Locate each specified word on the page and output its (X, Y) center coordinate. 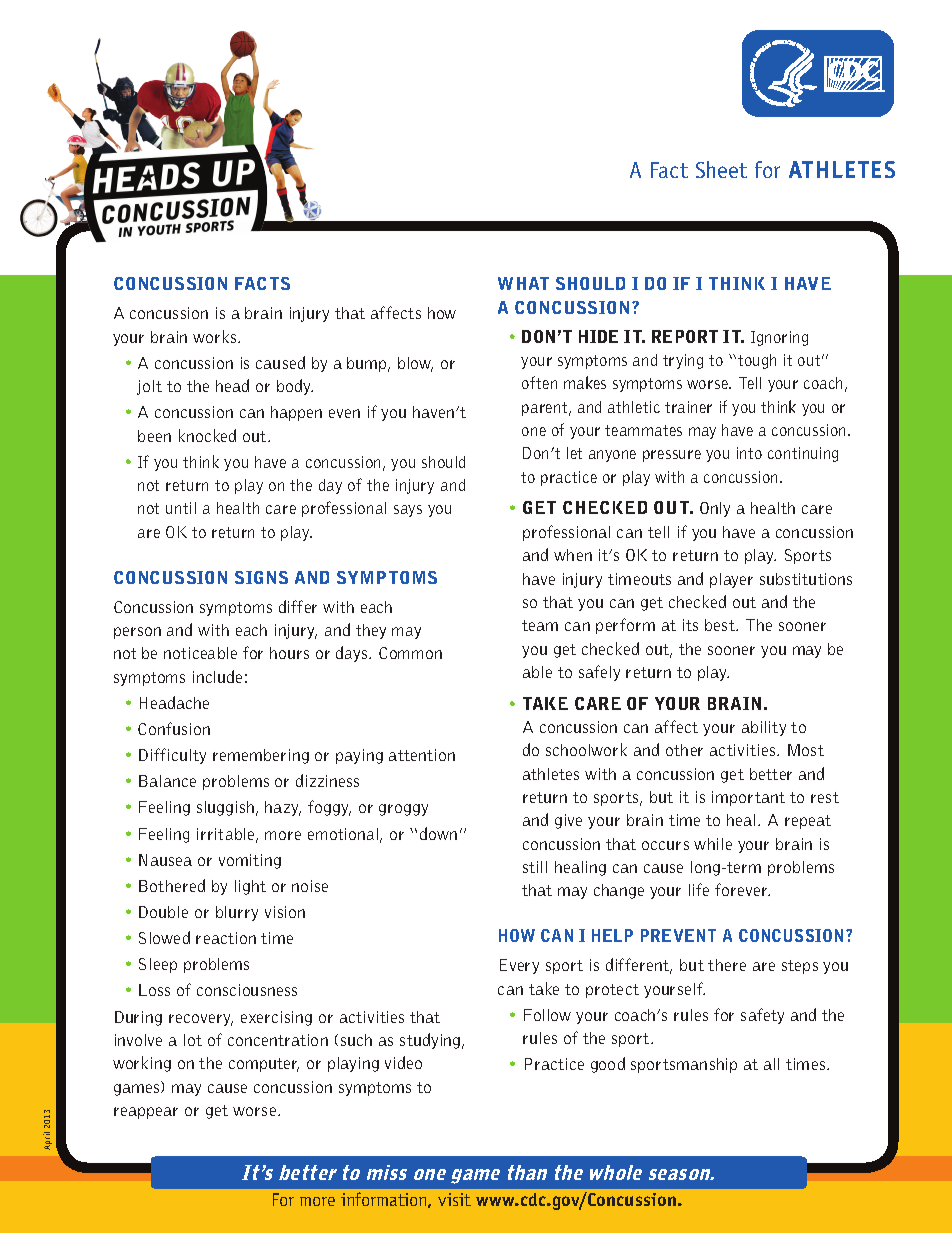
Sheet (721, 169)
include (217, 676)
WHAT (523, 283)
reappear (146, 1113)
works (216, 336)
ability (764, 728)
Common (410, 653)
